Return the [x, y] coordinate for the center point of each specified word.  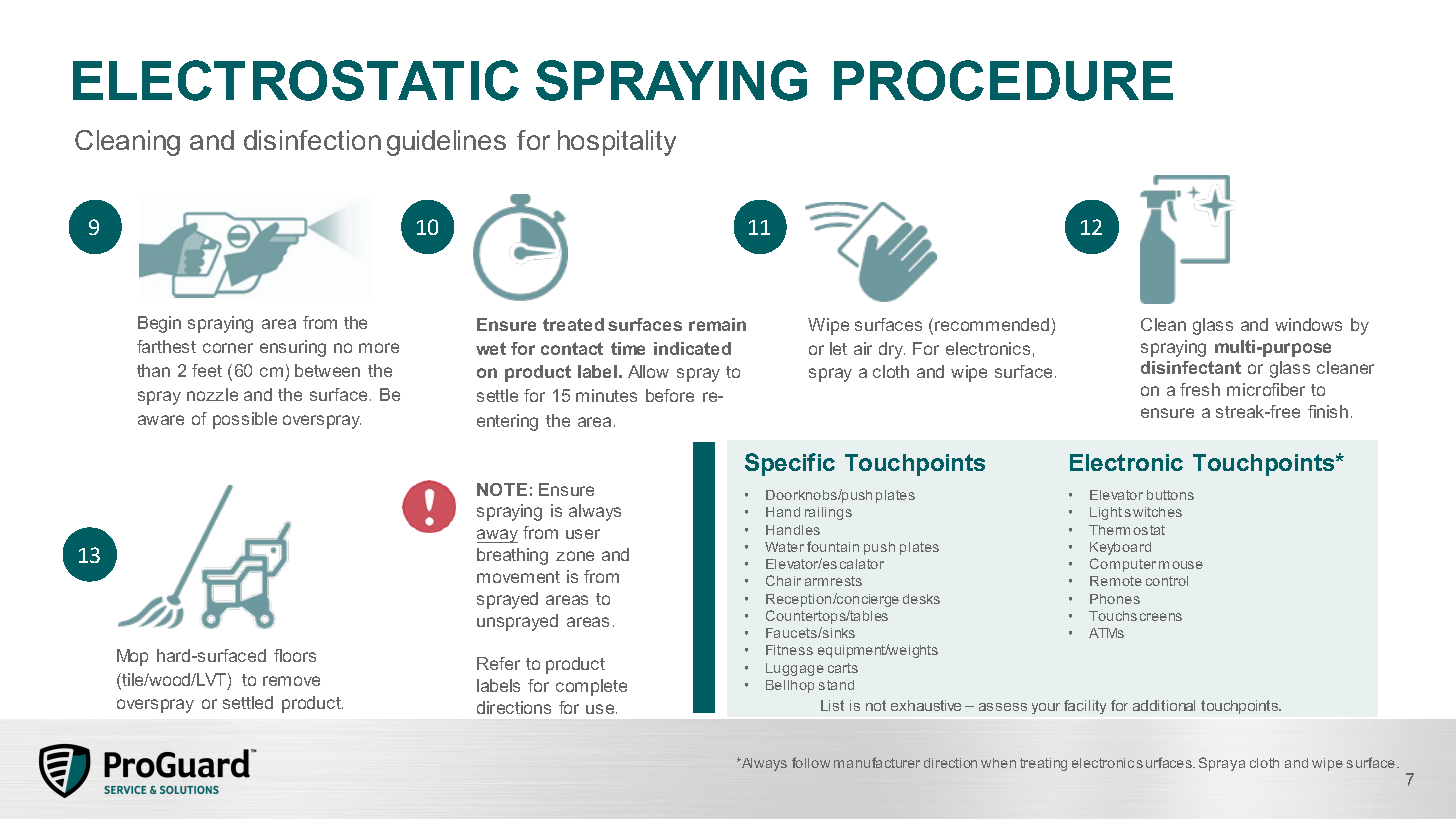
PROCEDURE [1003, 80]
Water [784, 547]
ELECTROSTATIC [296, 80]
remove [291, 681]
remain [717, 324]
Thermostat [1127, 530]
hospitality [617, 143]
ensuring [293, 348]
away [497, 536]
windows [1308, 324]
